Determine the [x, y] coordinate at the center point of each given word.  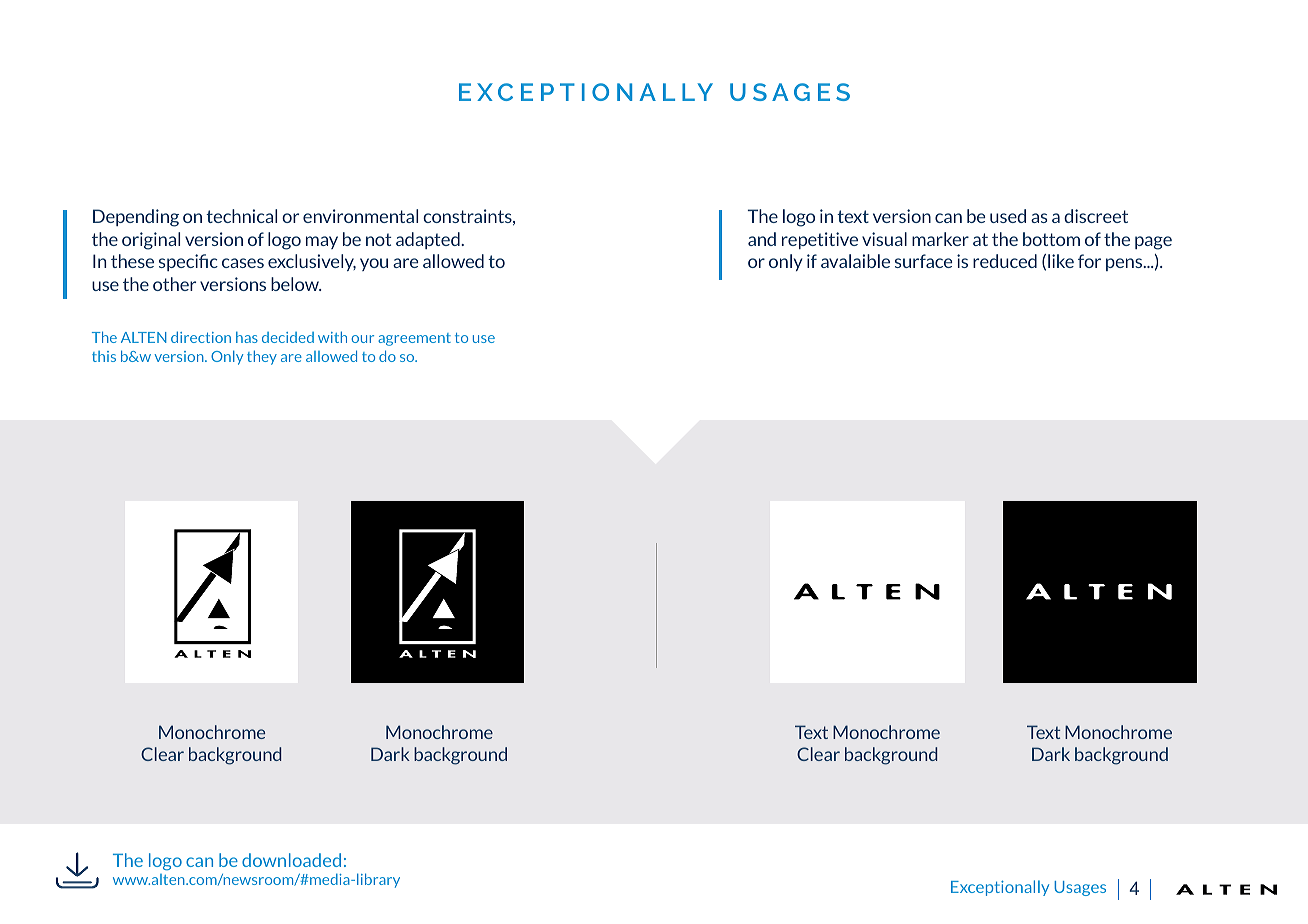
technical [241, 216]
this [104, 356]
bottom [1051, 239]
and [762, 239]
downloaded [291, 860]
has [247, 337]
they [262, 357]
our [362, 339]
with [332, 337]
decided [288, 337]
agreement [414, 339]
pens [1125, 264]
